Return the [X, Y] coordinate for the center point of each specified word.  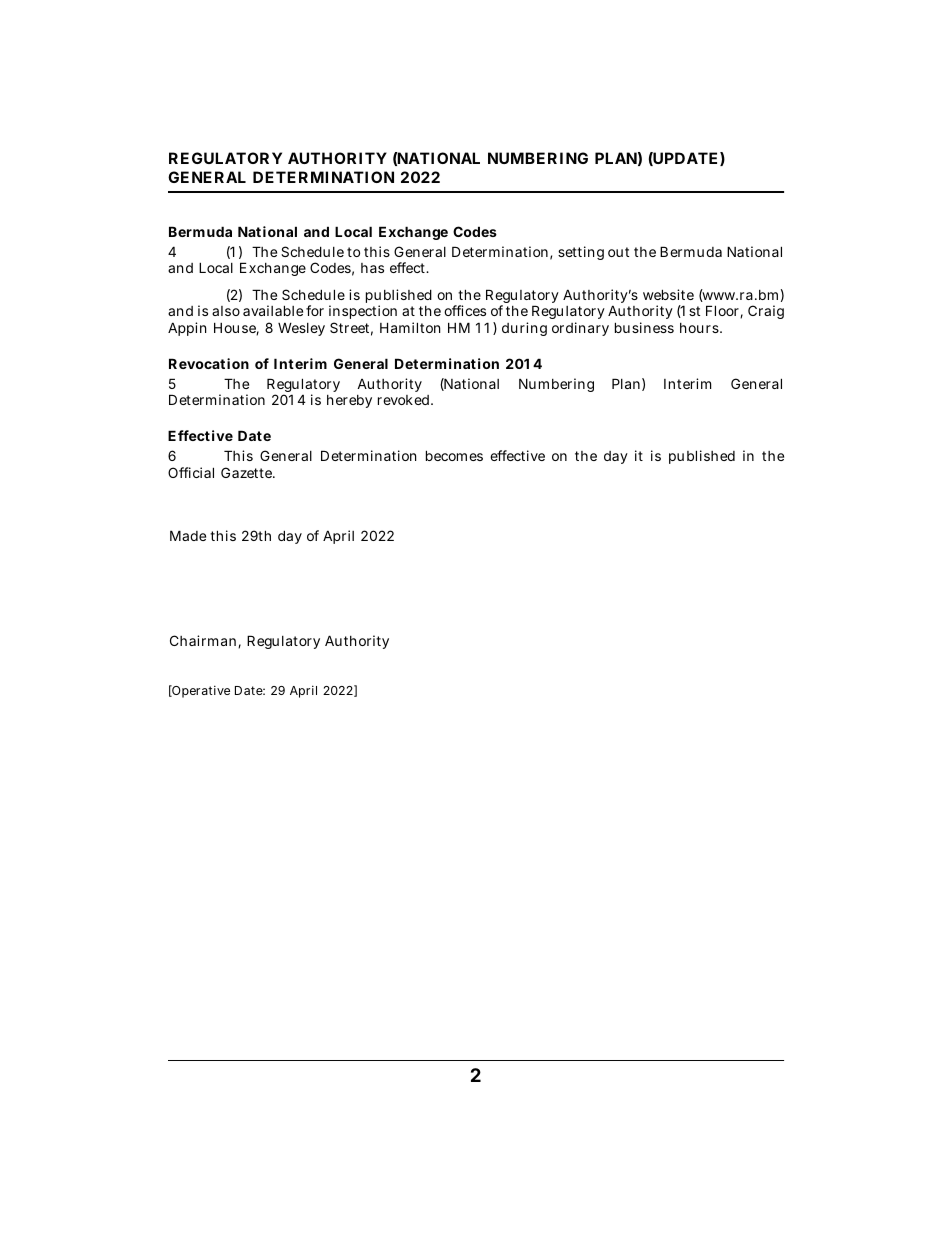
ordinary [580, 329]
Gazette [248, 472]
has [372, 268]
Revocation [209, 363]
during [524, 329]
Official [191, 472]
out [618, 252]
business [644, 327]
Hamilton [410, 327]
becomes [454, 455]
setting [581, 253]
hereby [349, 401]
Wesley [301, 329]
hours [700, 328]
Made [188, 535]
